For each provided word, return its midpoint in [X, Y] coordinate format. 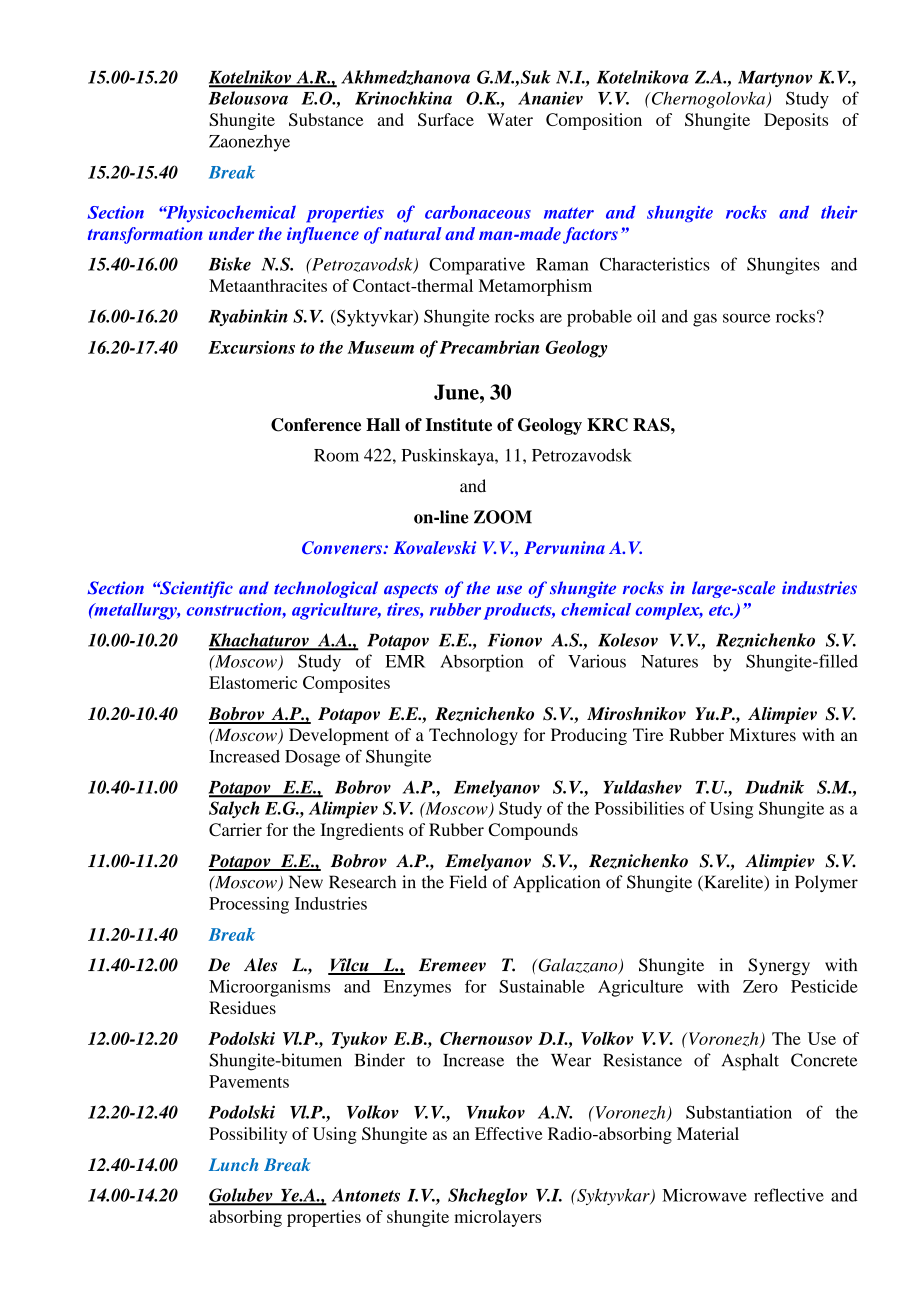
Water [510, 119]
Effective [509, 1133]
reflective [789, 1195]
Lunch [233, 1164]
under [231, 233]
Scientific [195, 589]
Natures [669, 661]
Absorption [481, 663]
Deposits [796, 121]
